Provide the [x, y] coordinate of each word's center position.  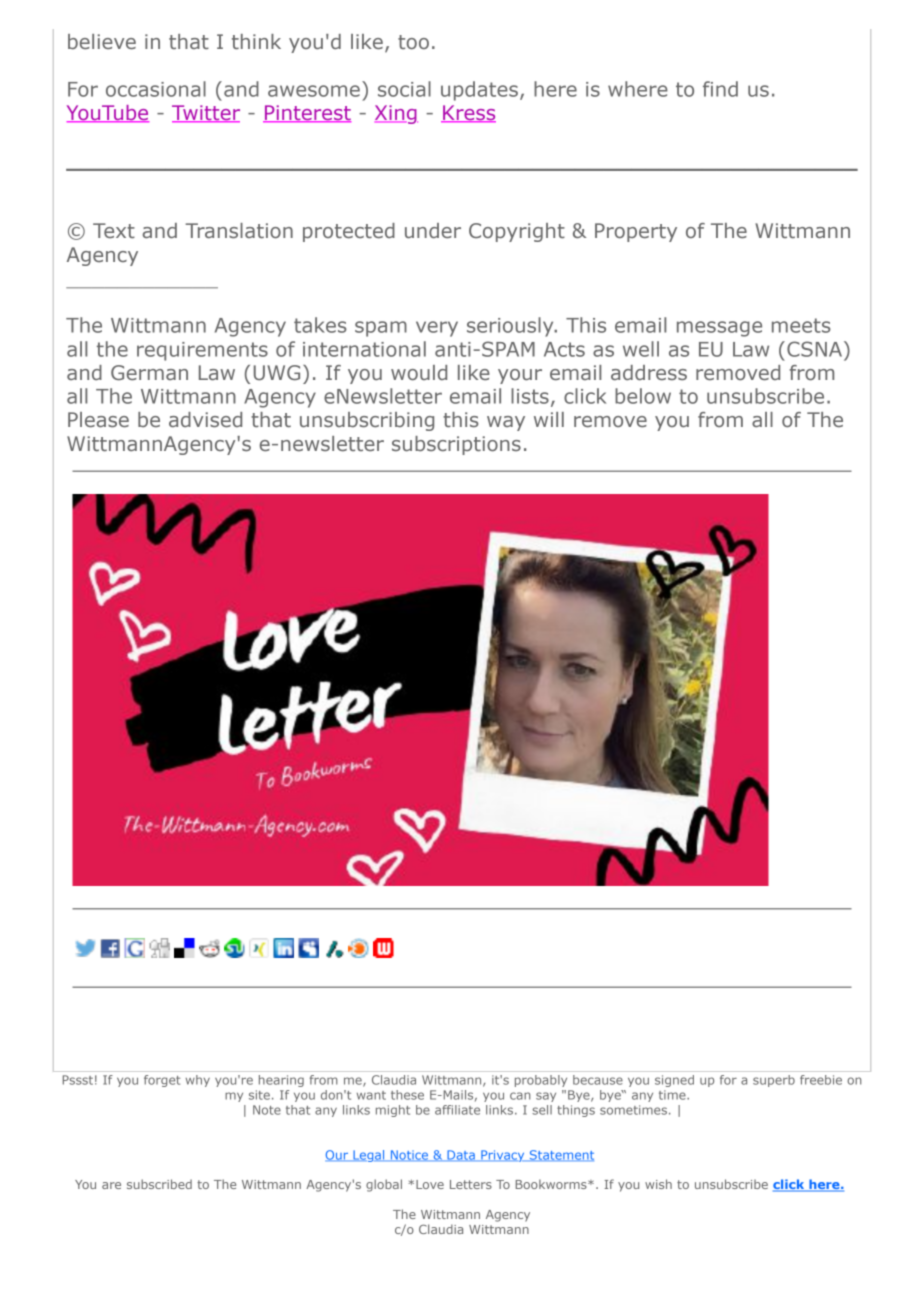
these [407, 1095]
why [198, 1081]
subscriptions [456, 445]
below [643, 396]
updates [479, 91]
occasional [156, 89]
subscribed [159, 1184]
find [720, 89]
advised [205, 420]
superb [774, 1081]
